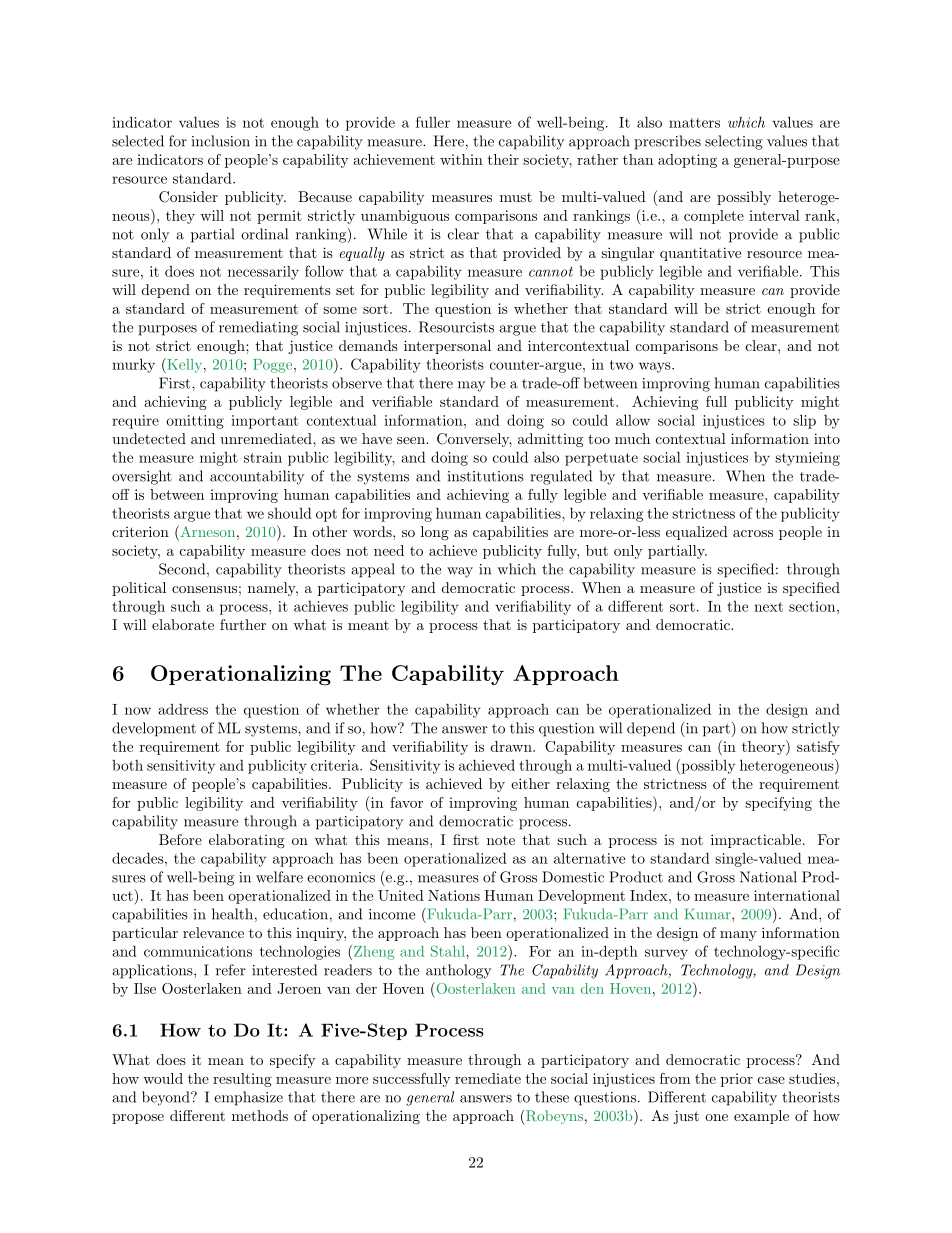 The height and width of the page is (1233, 952). What do you see at coordinates (734, 142) in the page?
I see `selecting` at bounding box center [734, 142].
